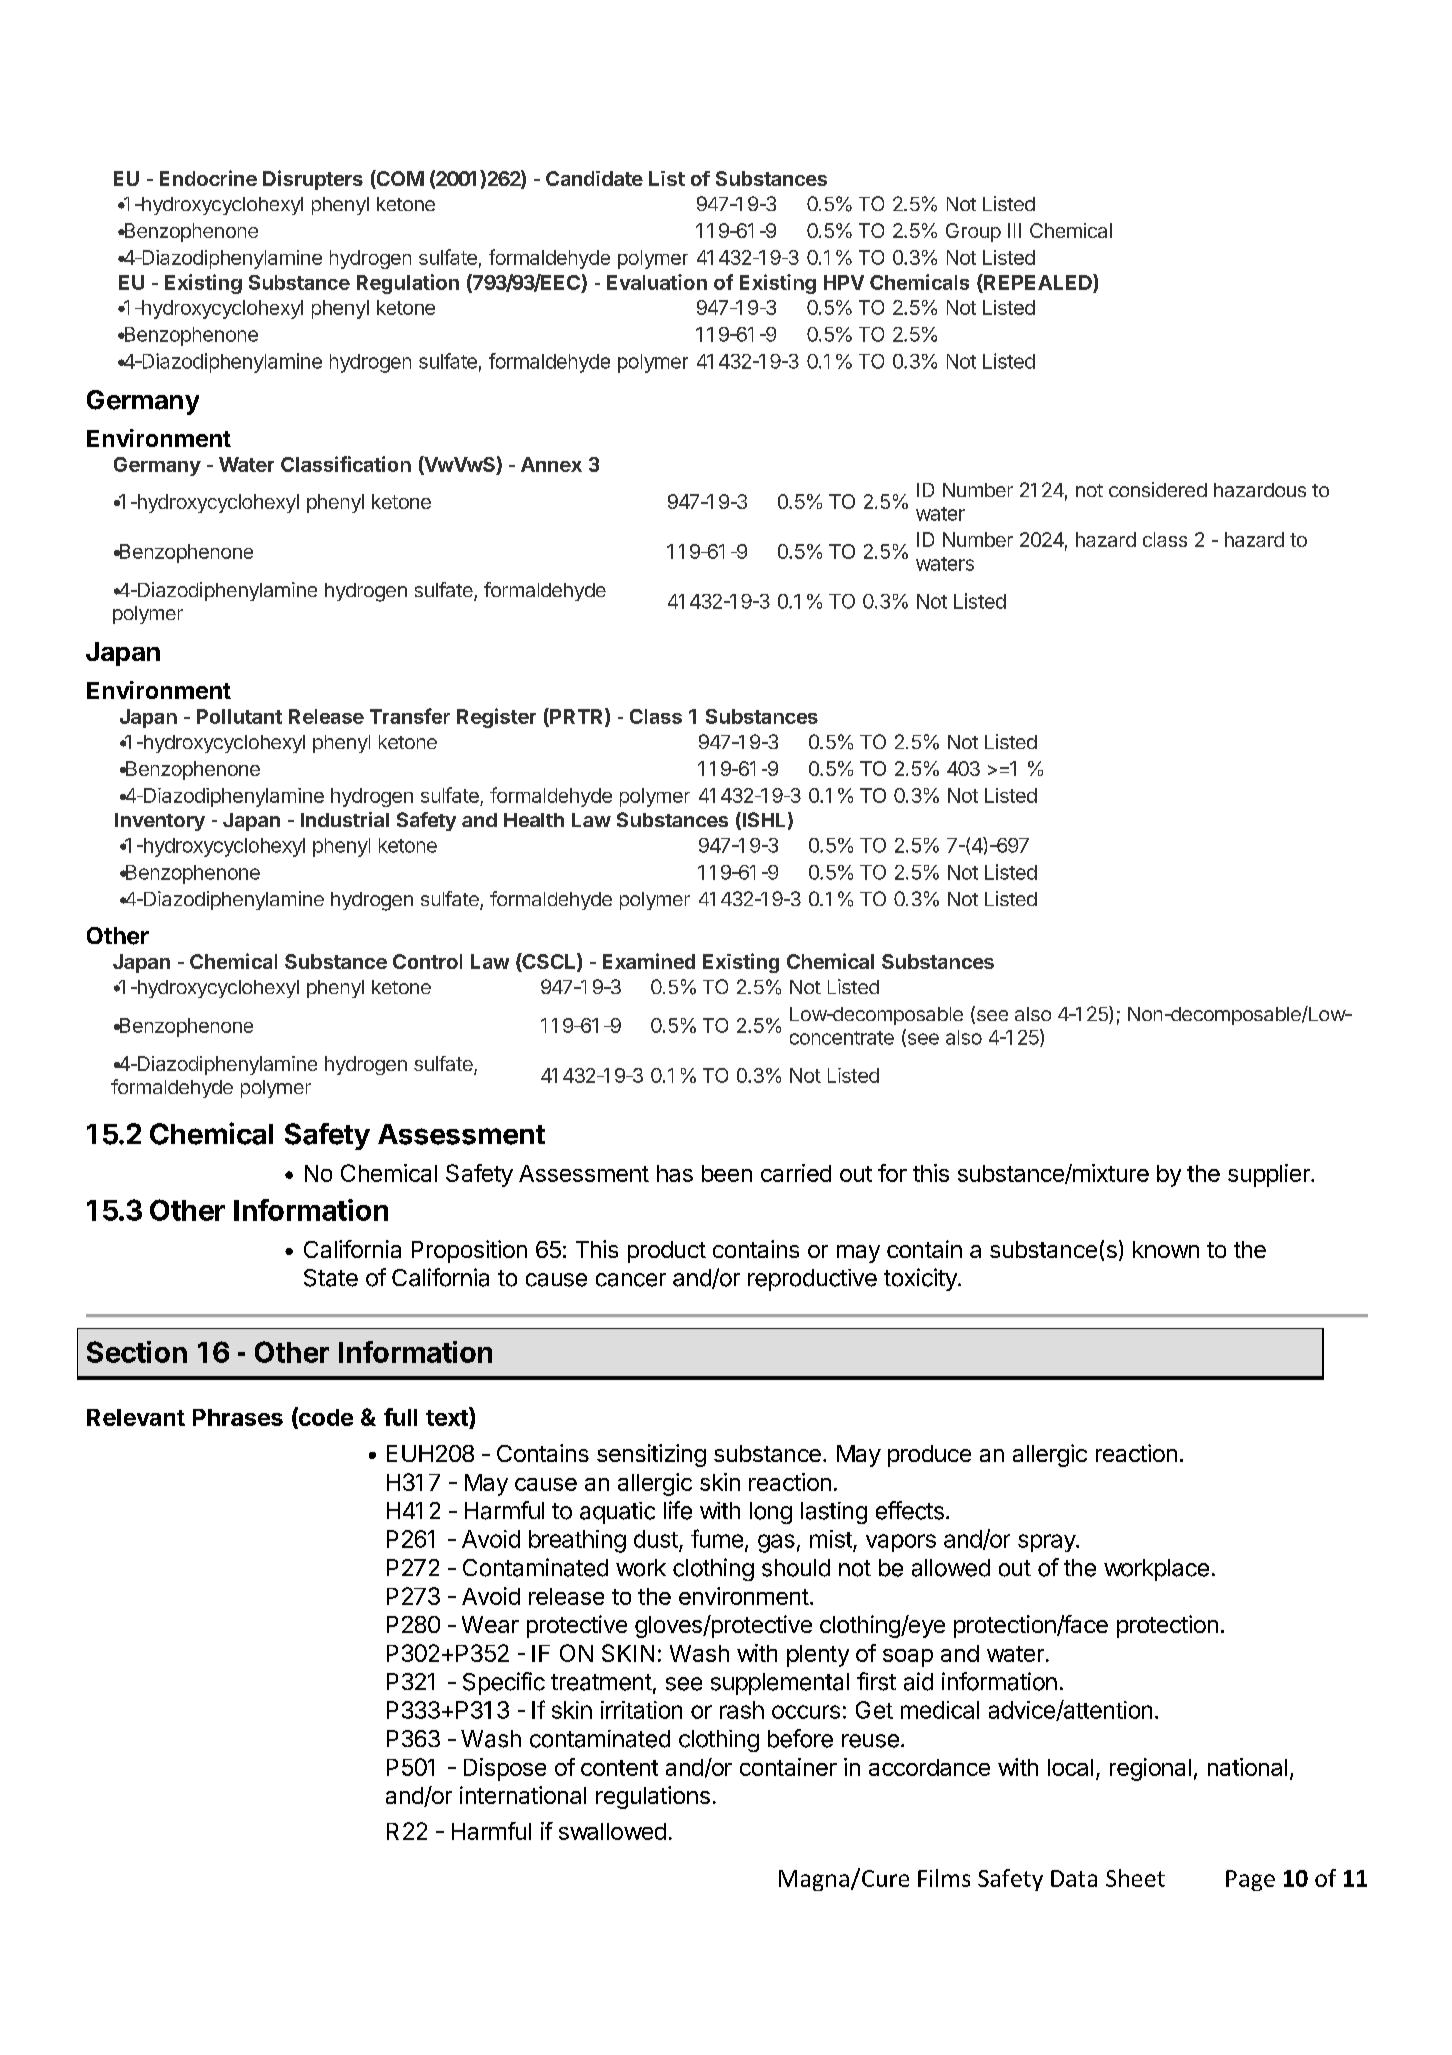 This image has height=2055, width=1452. Describe the element at coordinates (1135, 1878) in the image. I see `Sheet` at that location.
